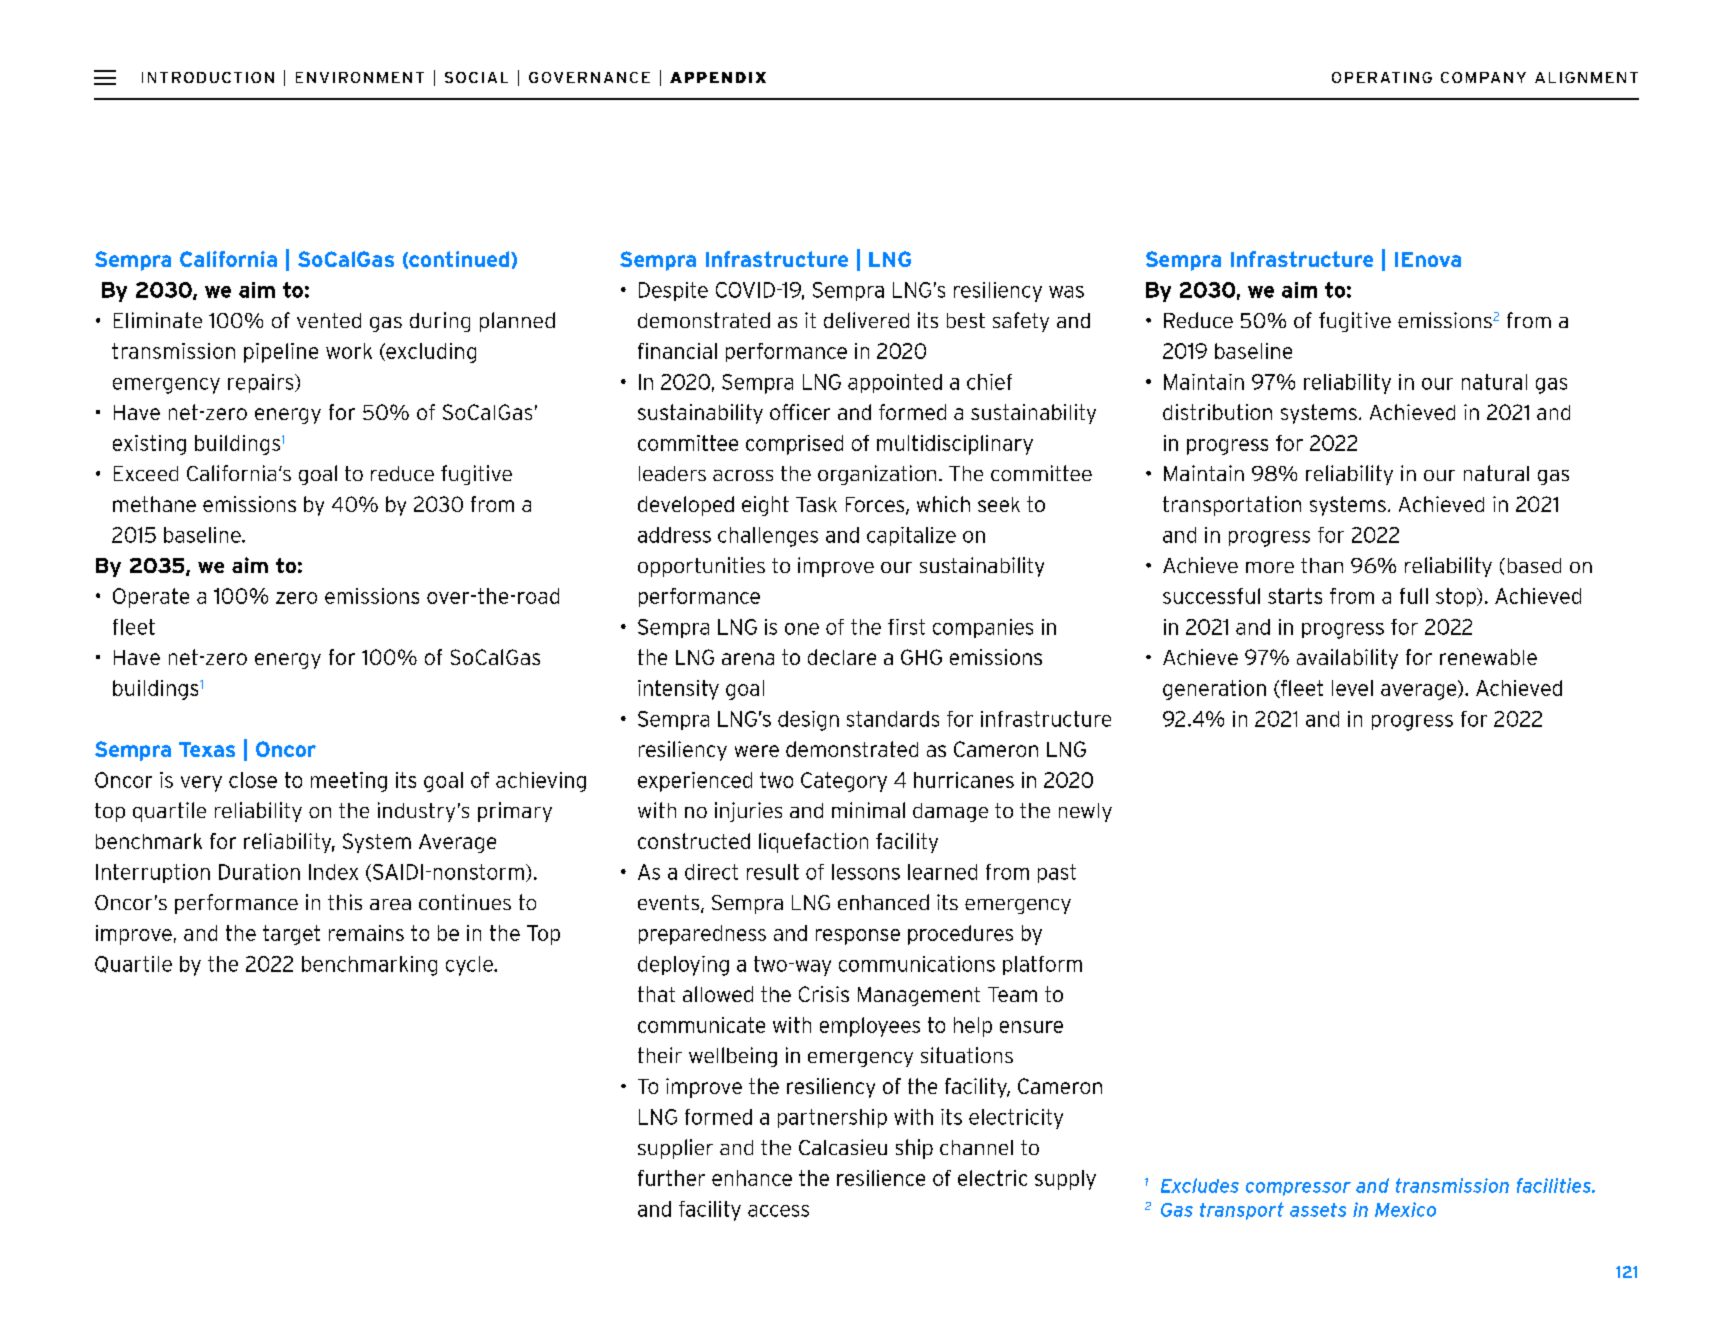 The image size is (1733, 1339). Describe the element at coordinates (895, 383) in the screenshot. I see `appointed` at that location.
